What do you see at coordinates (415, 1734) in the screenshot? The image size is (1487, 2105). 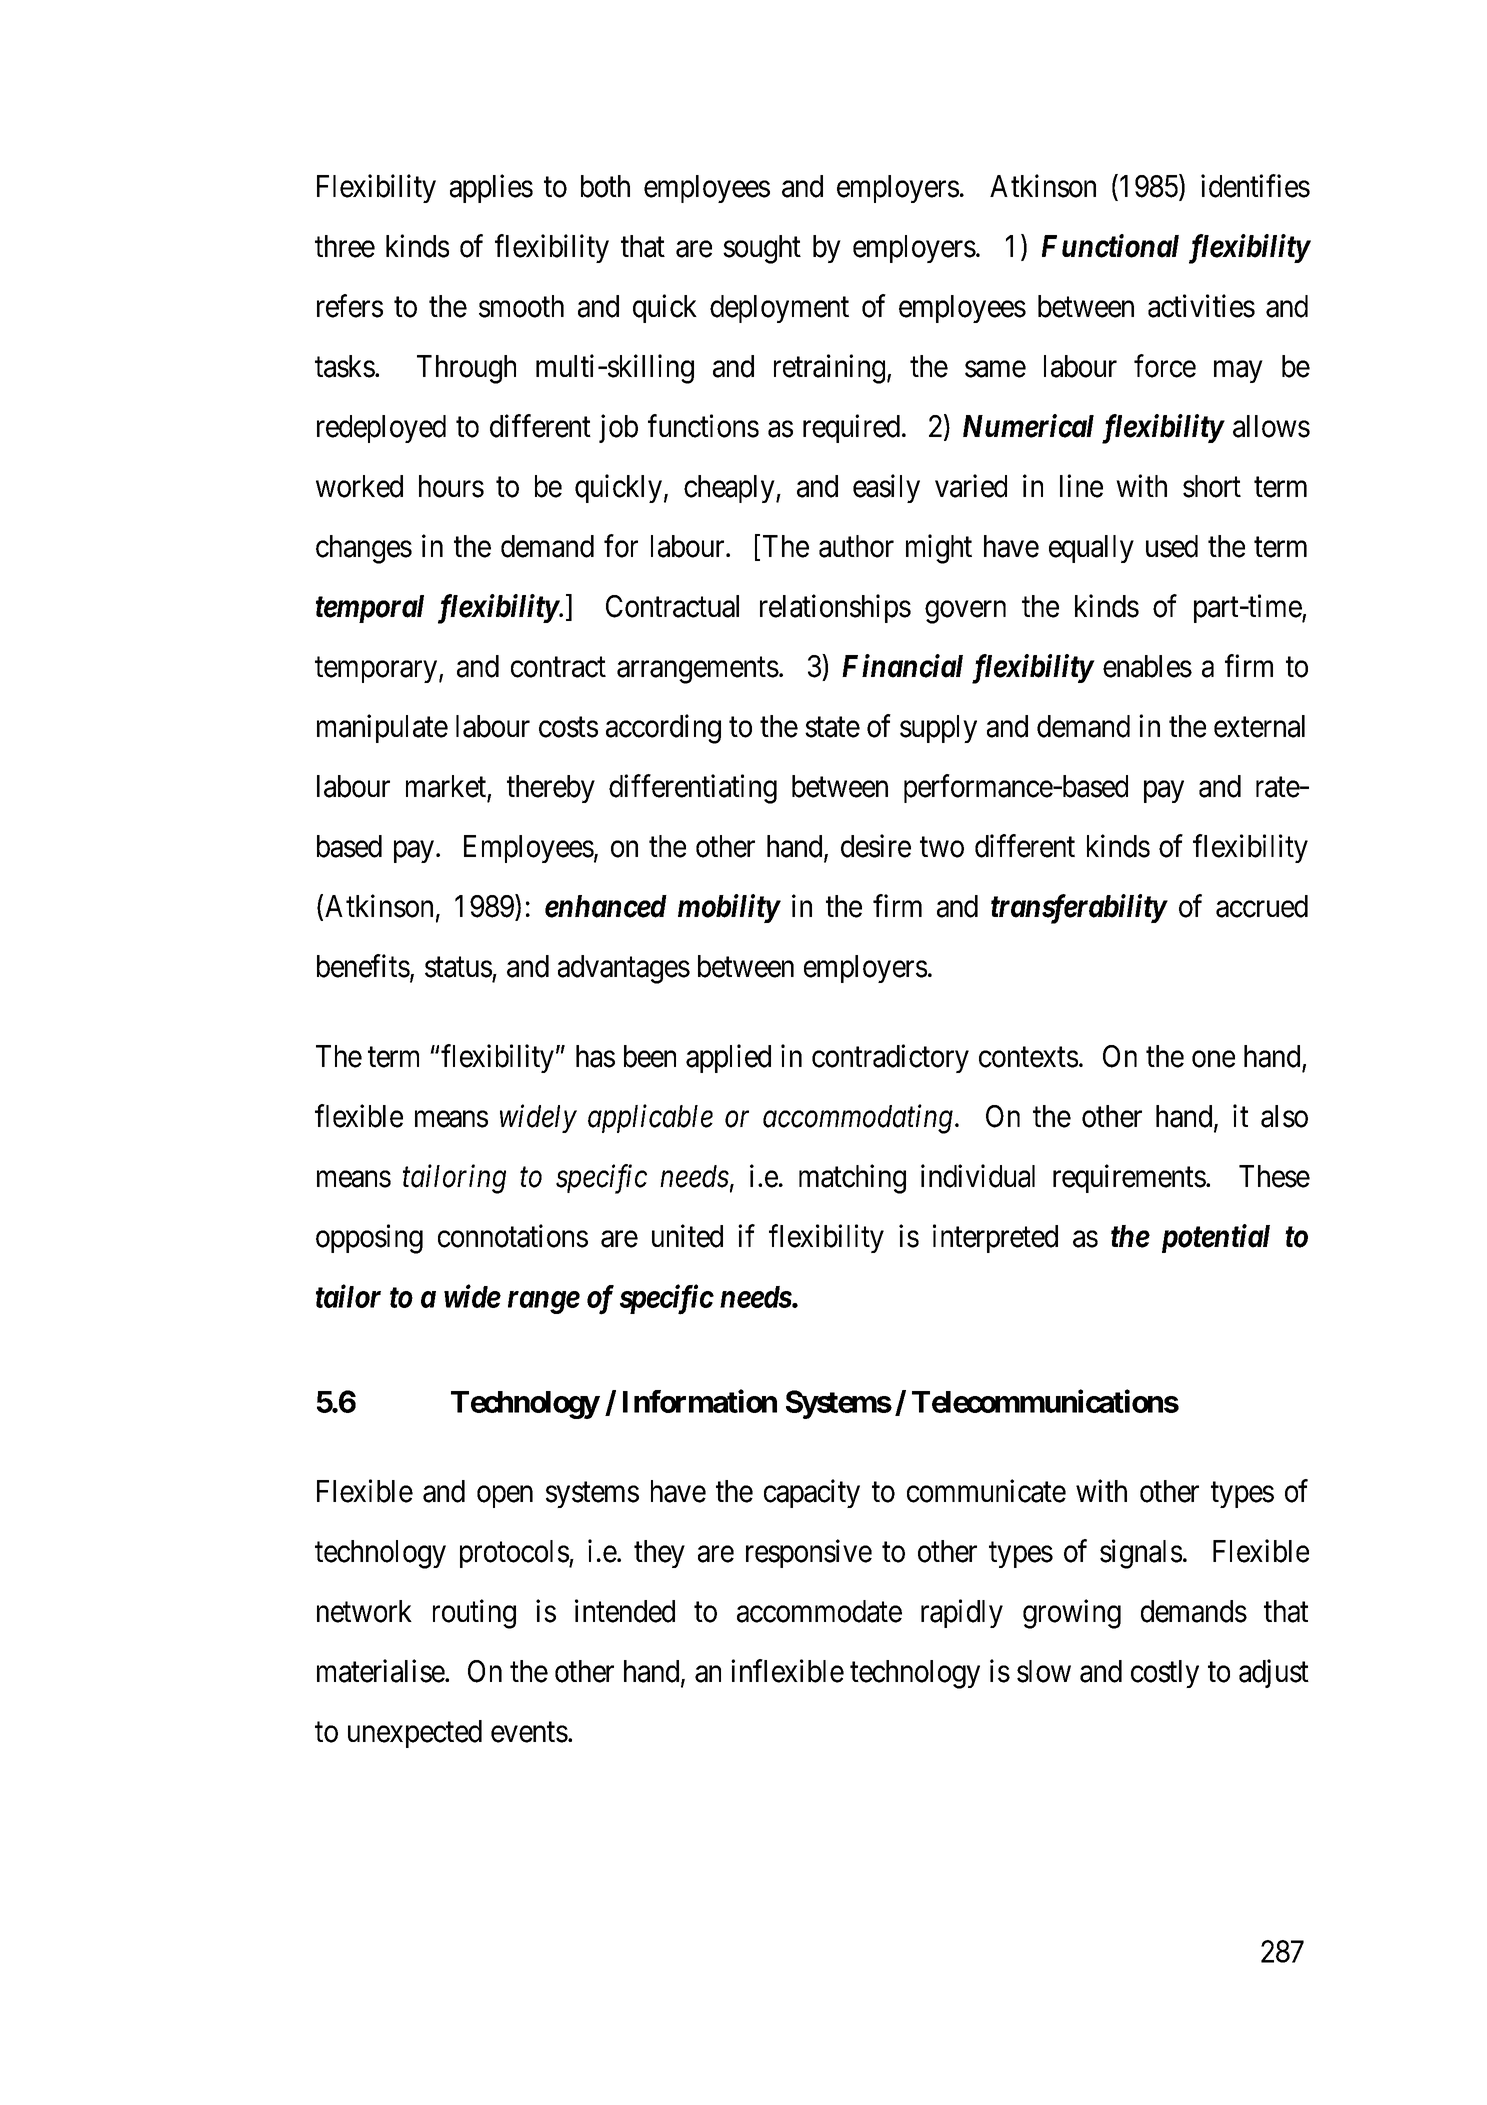 I see `unexpected` at bounding box center [415, 1734].
